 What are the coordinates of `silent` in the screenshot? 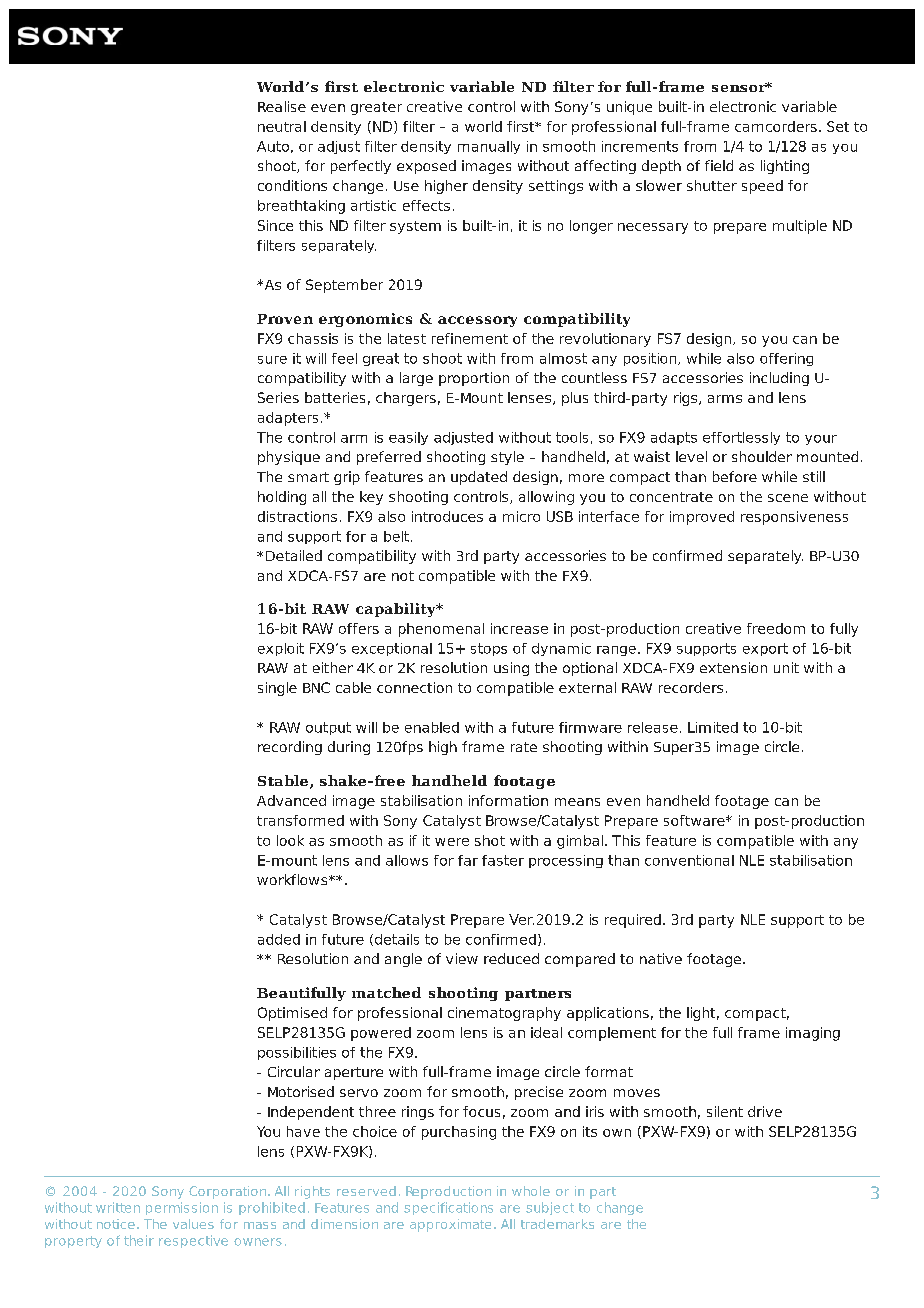 It's located at (725, 1111).
